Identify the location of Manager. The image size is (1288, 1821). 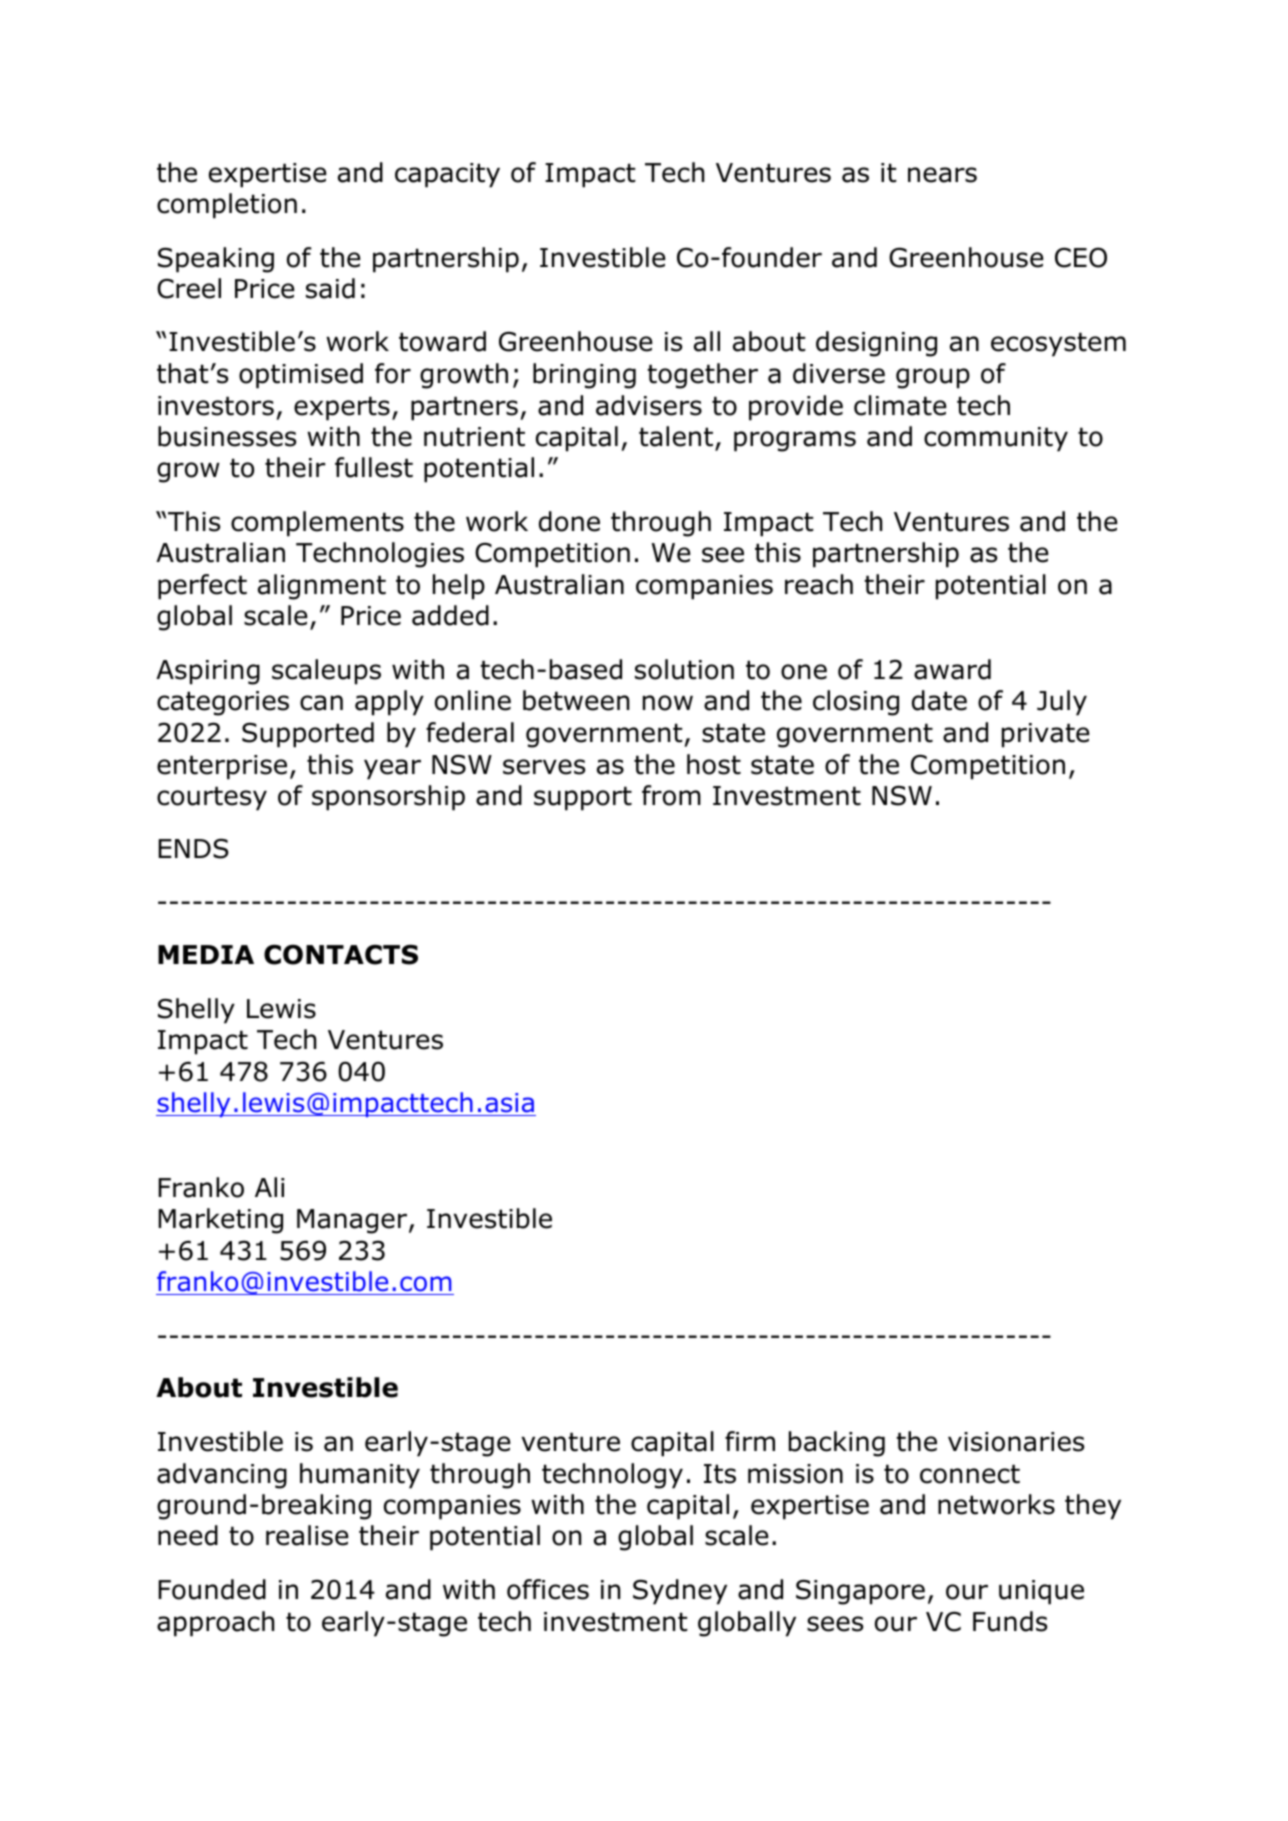
(353, 1221).
